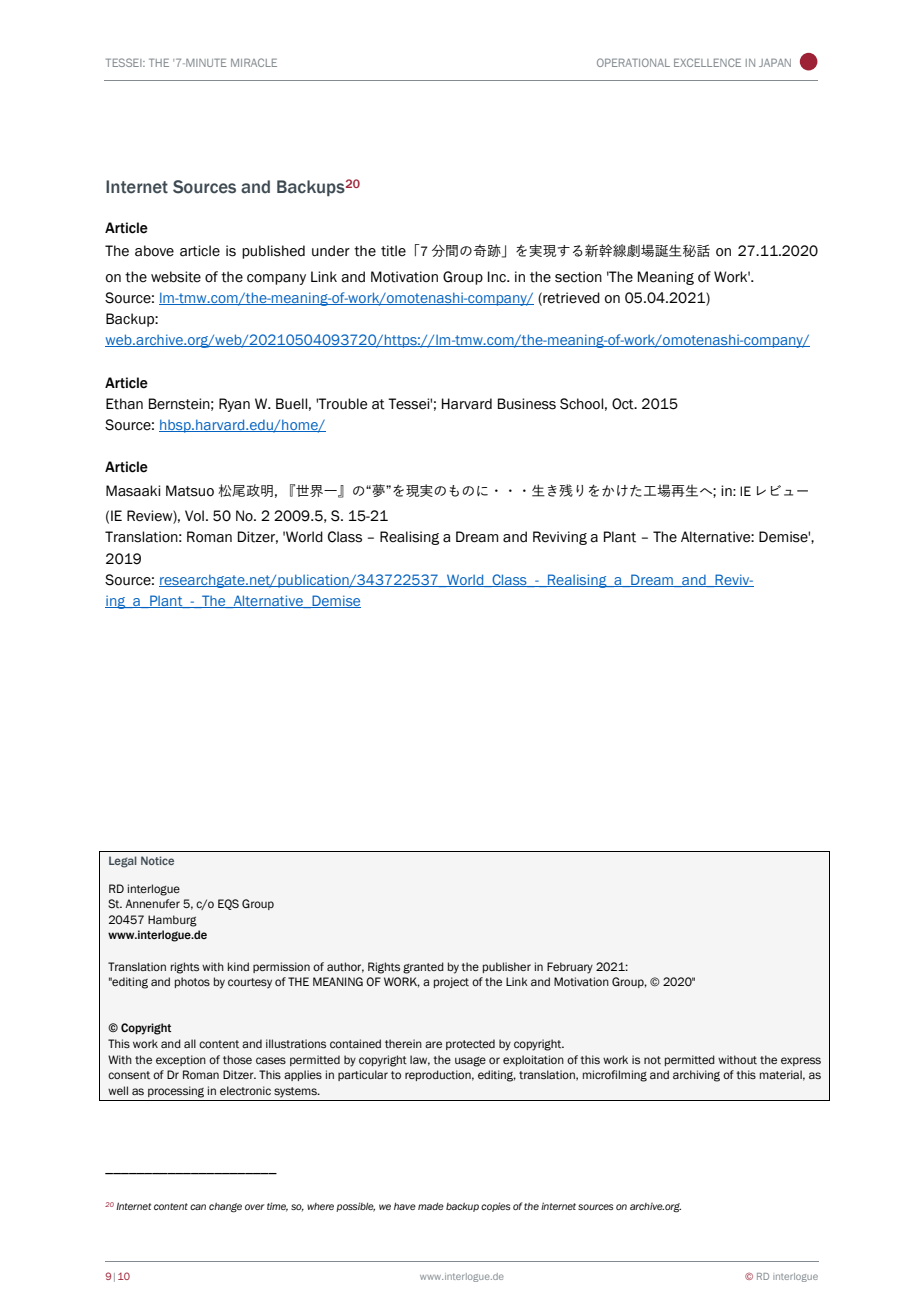  Describe the element at coordinates (696, 1076) in the screenshot. I see `archiving` at that location.
